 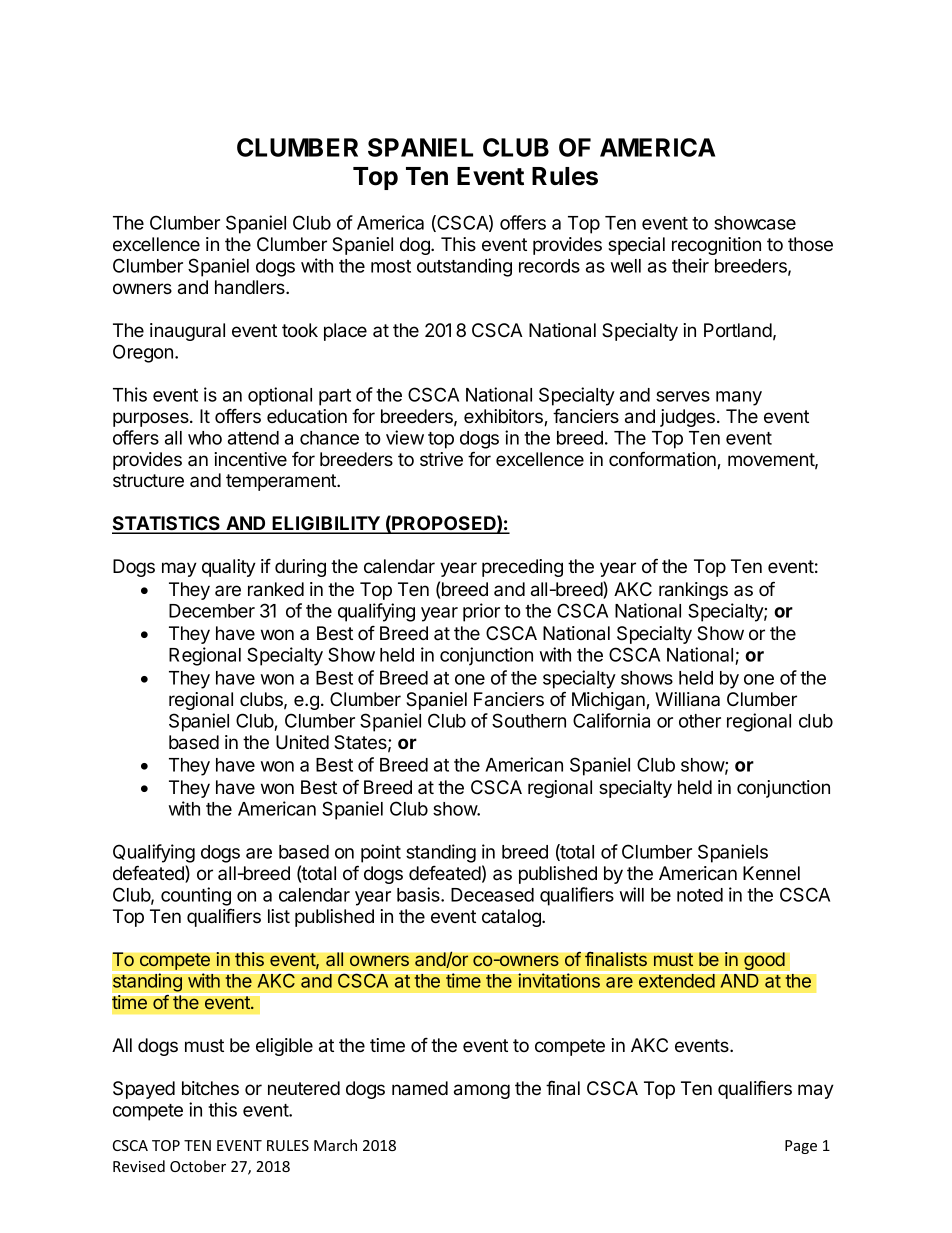 I want to click on quality, so click(x=229, y=568).
